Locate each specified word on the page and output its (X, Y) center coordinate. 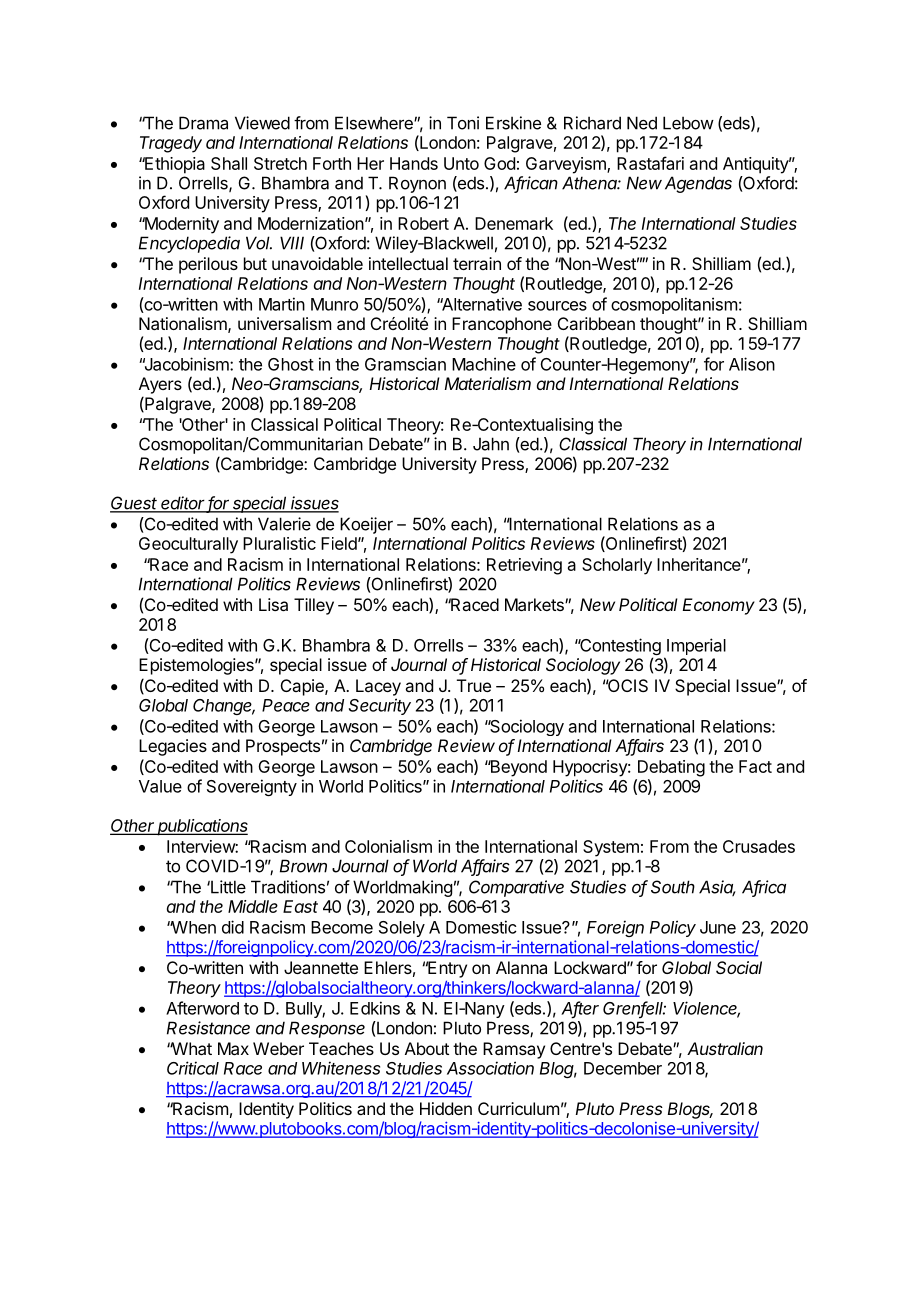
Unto (461, 163)
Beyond (517, 768)
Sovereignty (252, 787)
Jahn (491, 444)
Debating (671, 768)
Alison (752, 364)
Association (490, 1068)
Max (233, 1048)
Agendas (698, 184)
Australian (725, 1048)
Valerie (284, 524)
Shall (229, 163)
